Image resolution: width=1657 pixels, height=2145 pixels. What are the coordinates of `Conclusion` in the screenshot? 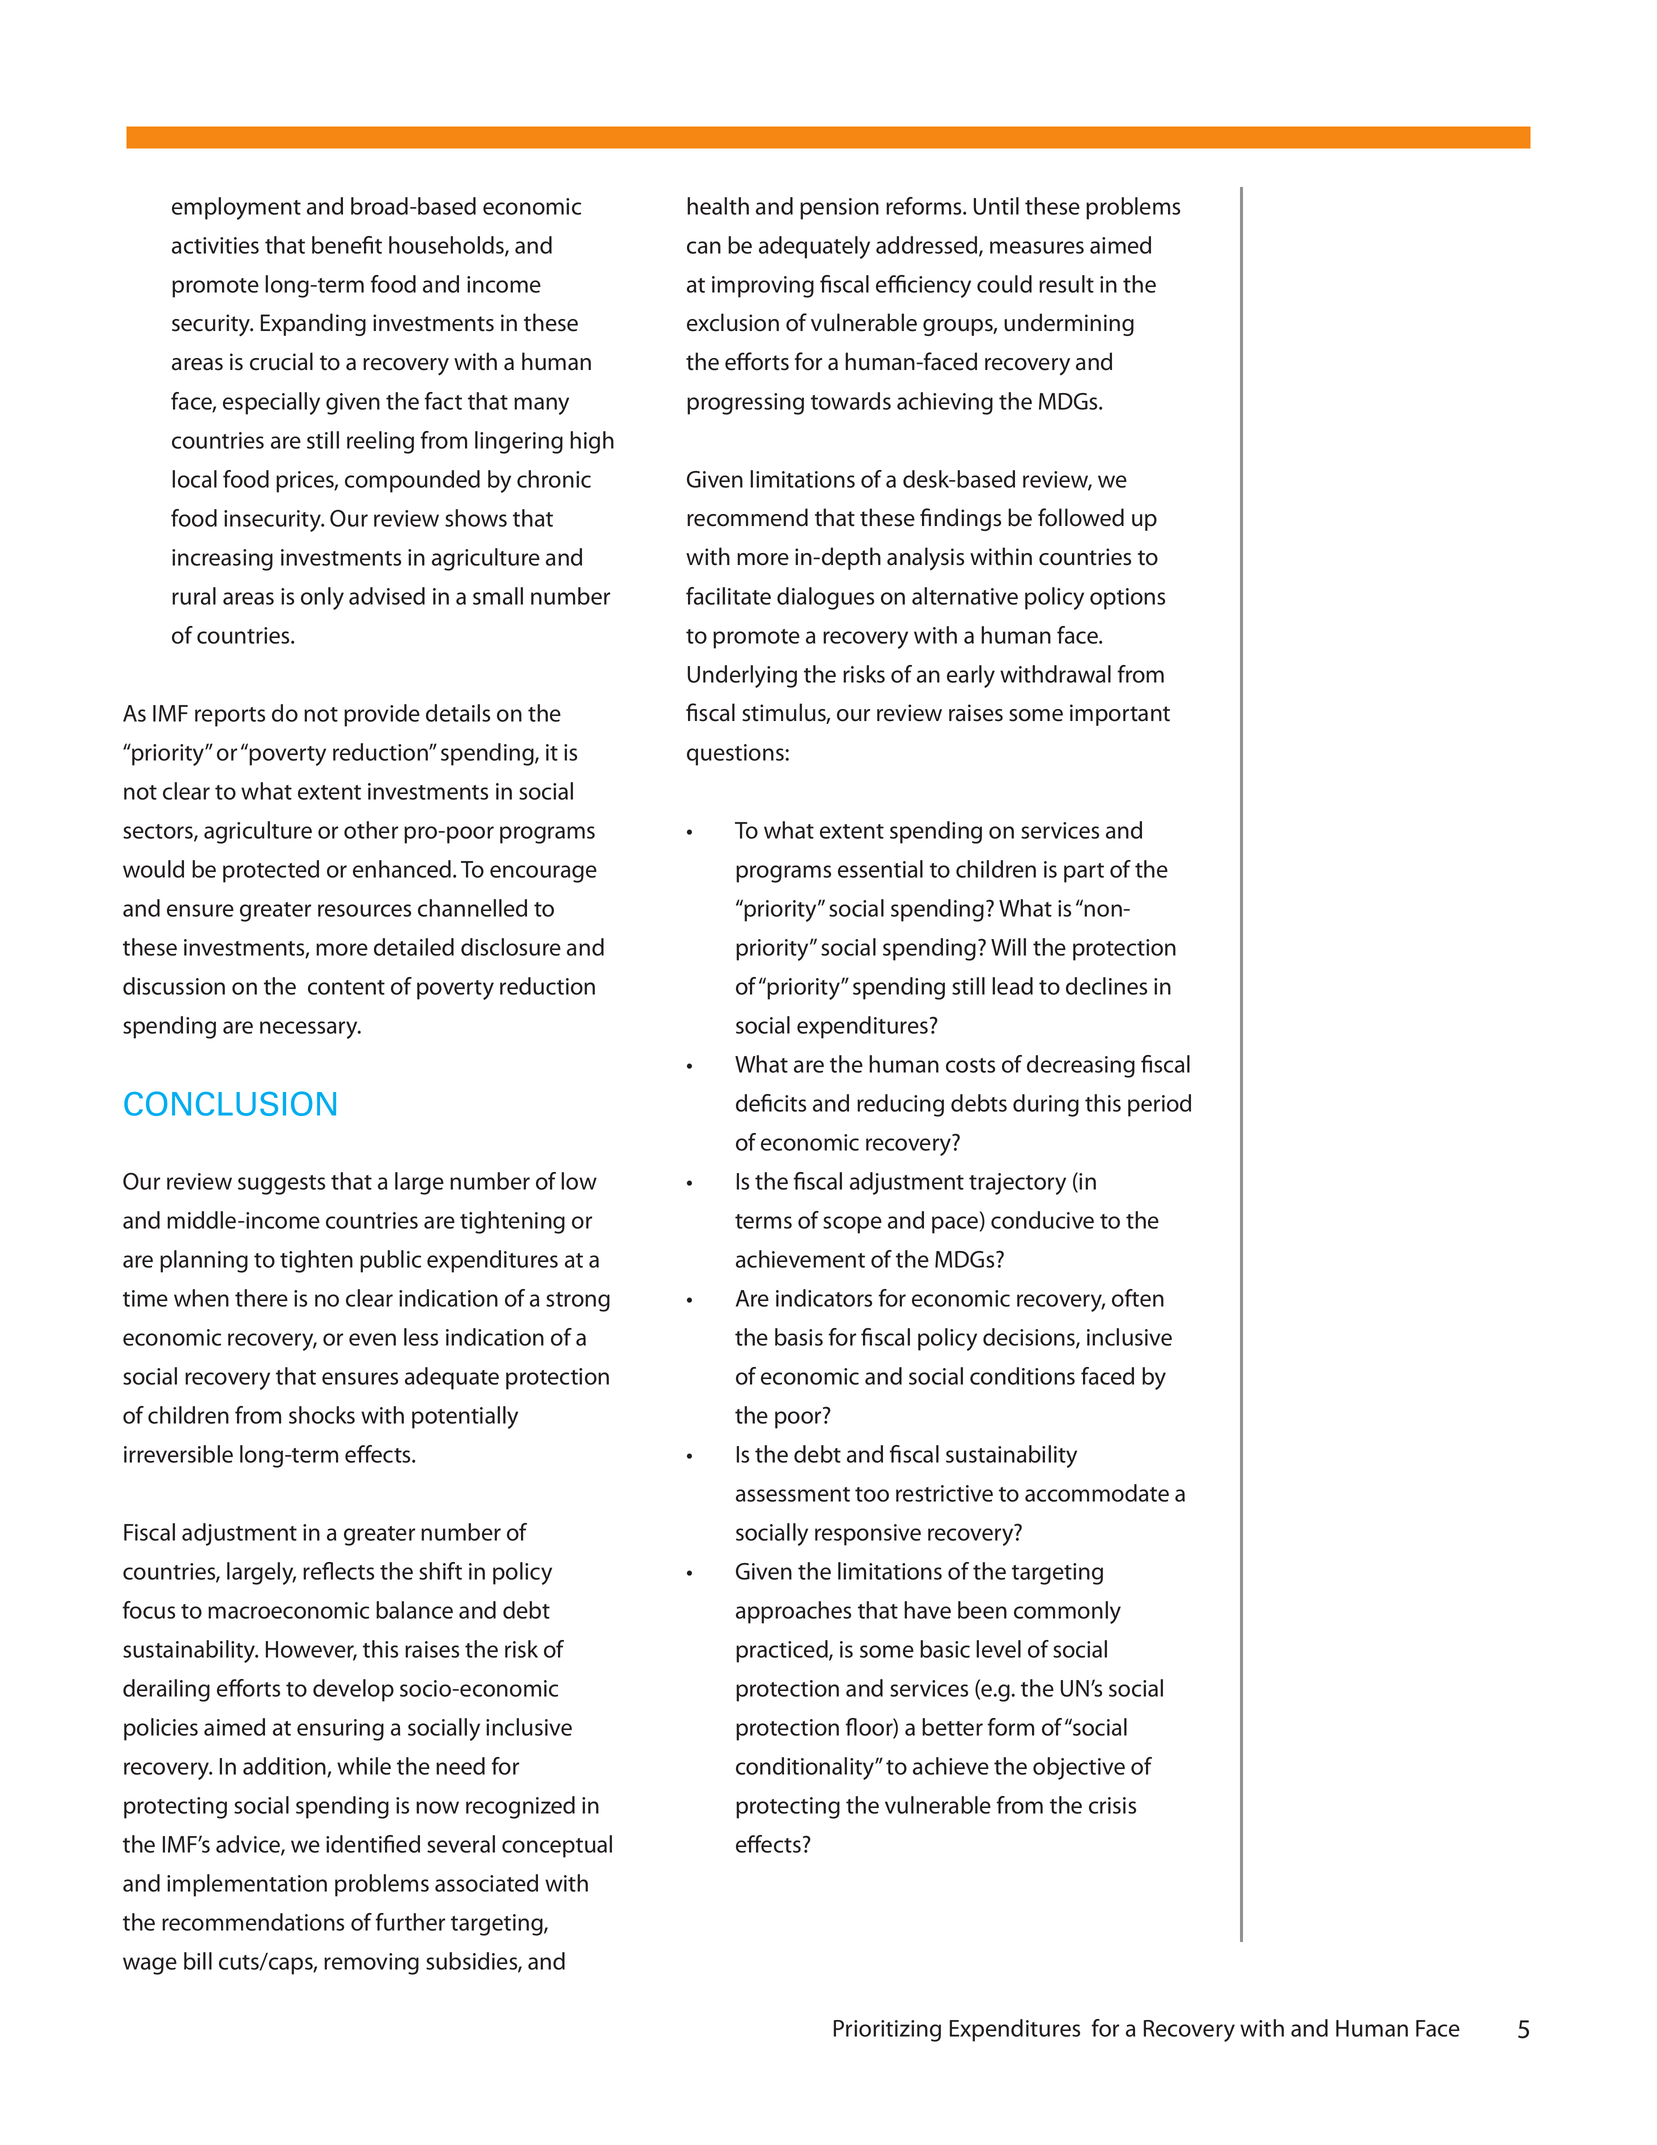 It's located at (230, 1103).
